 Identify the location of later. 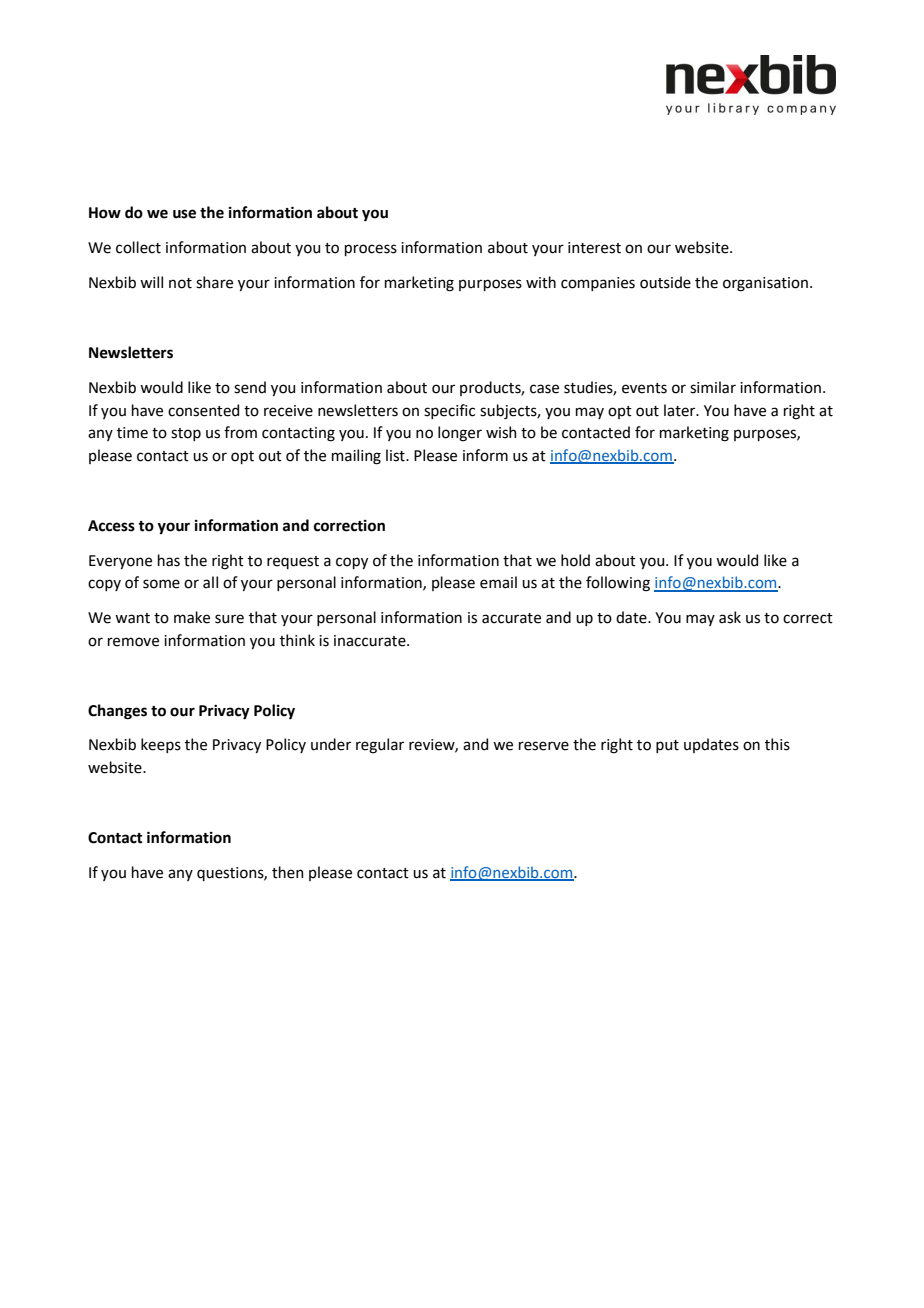
(681, 410).
